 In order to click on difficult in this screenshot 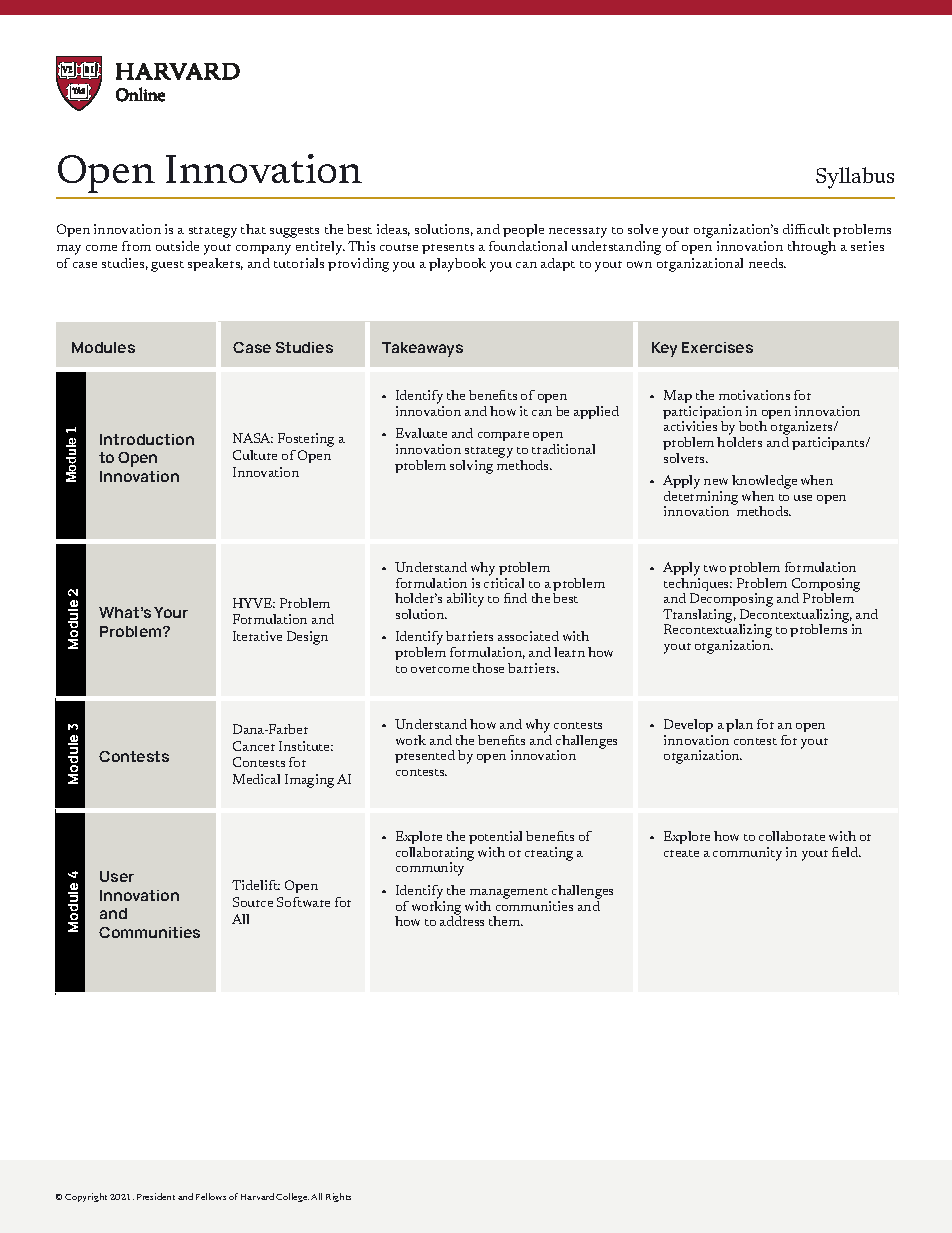, I will do `click(806, 229)`.
